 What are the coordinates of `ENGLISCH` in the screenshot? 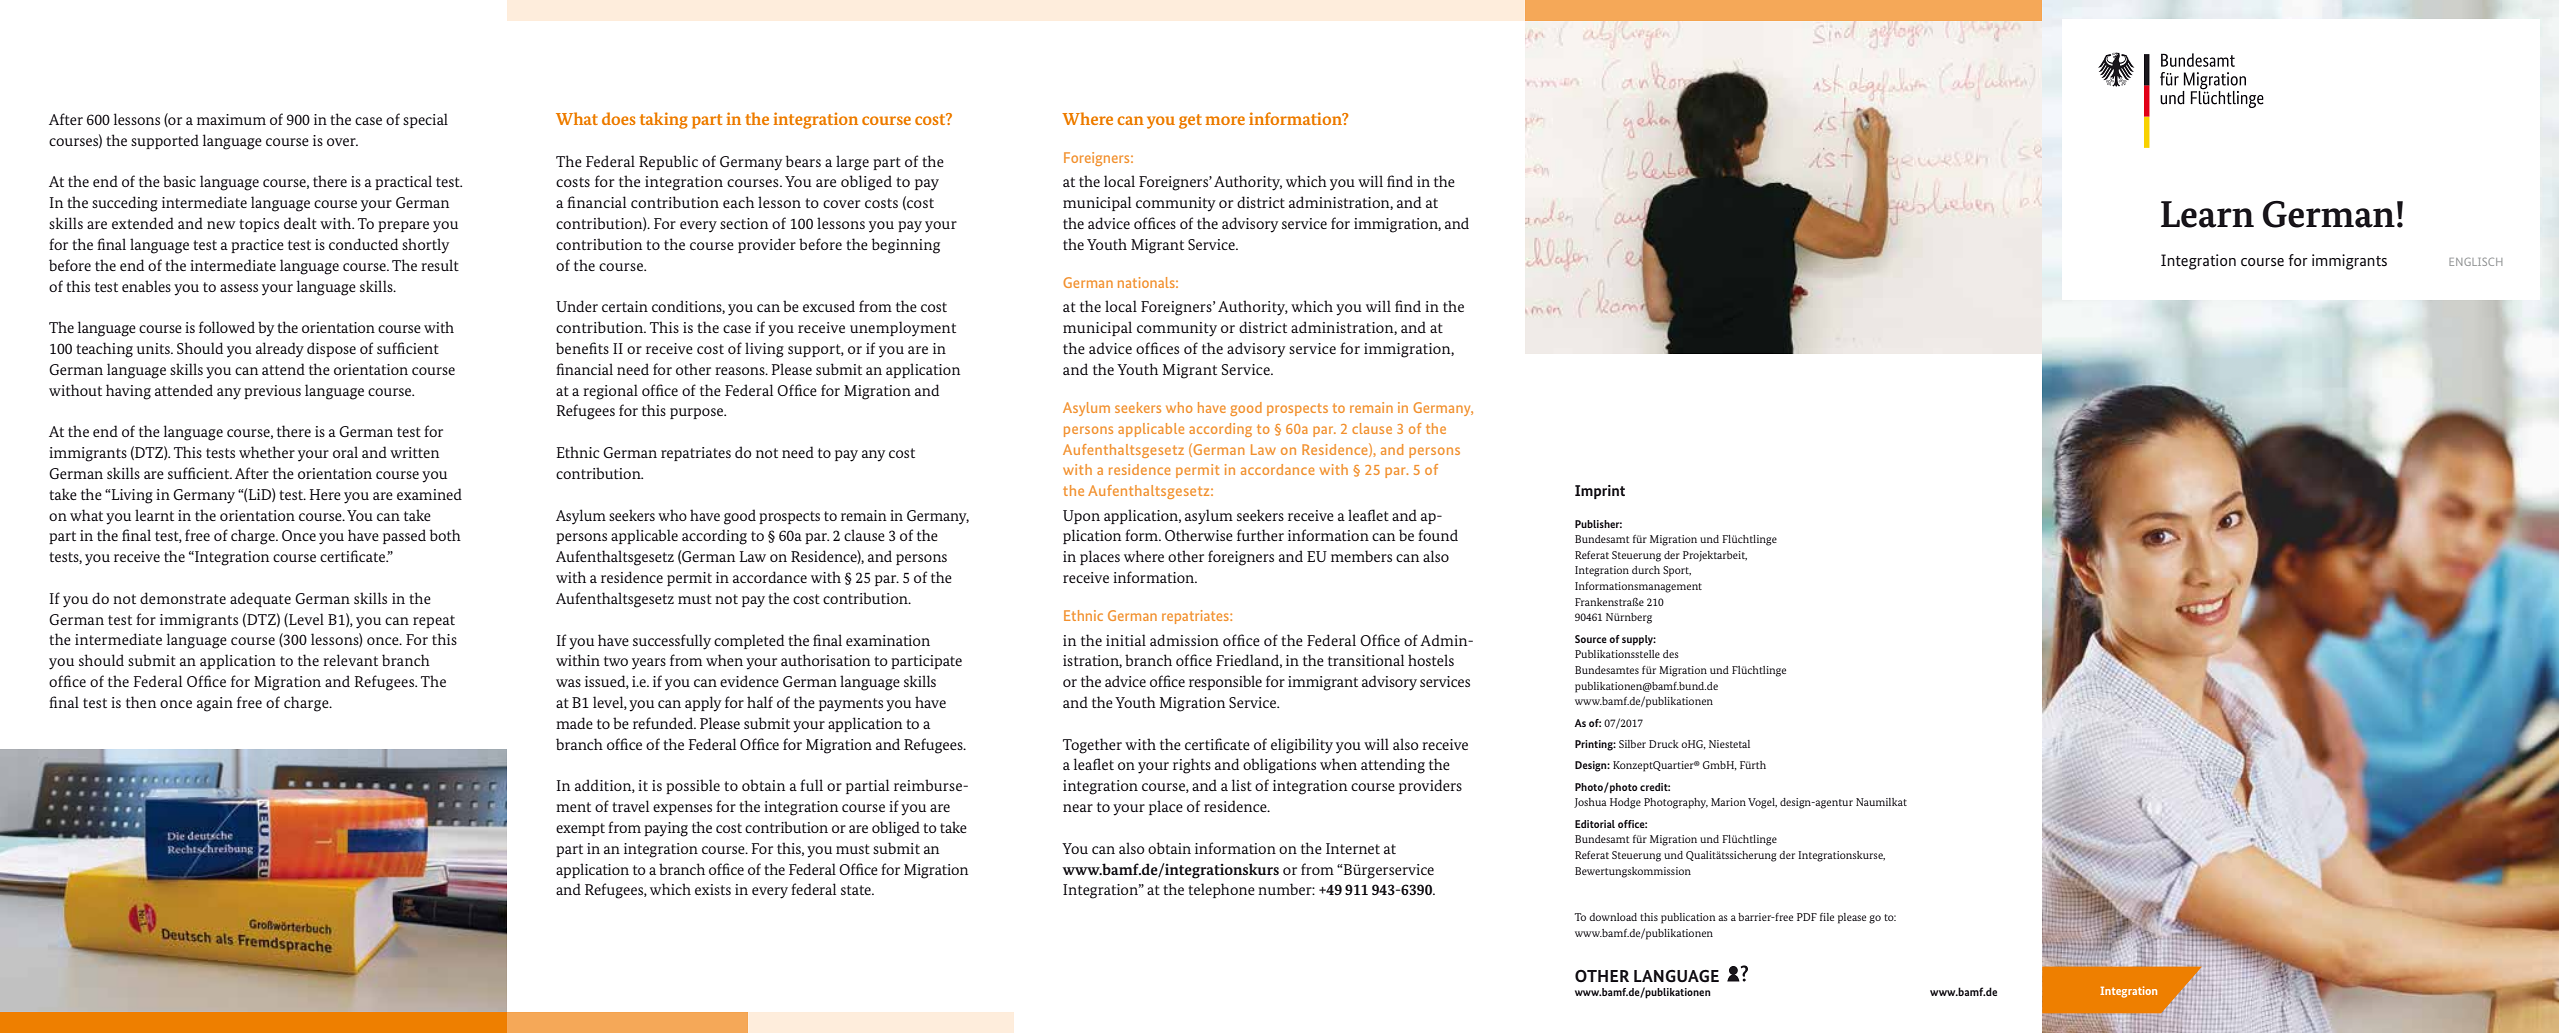 It's located at (2475, 261).
